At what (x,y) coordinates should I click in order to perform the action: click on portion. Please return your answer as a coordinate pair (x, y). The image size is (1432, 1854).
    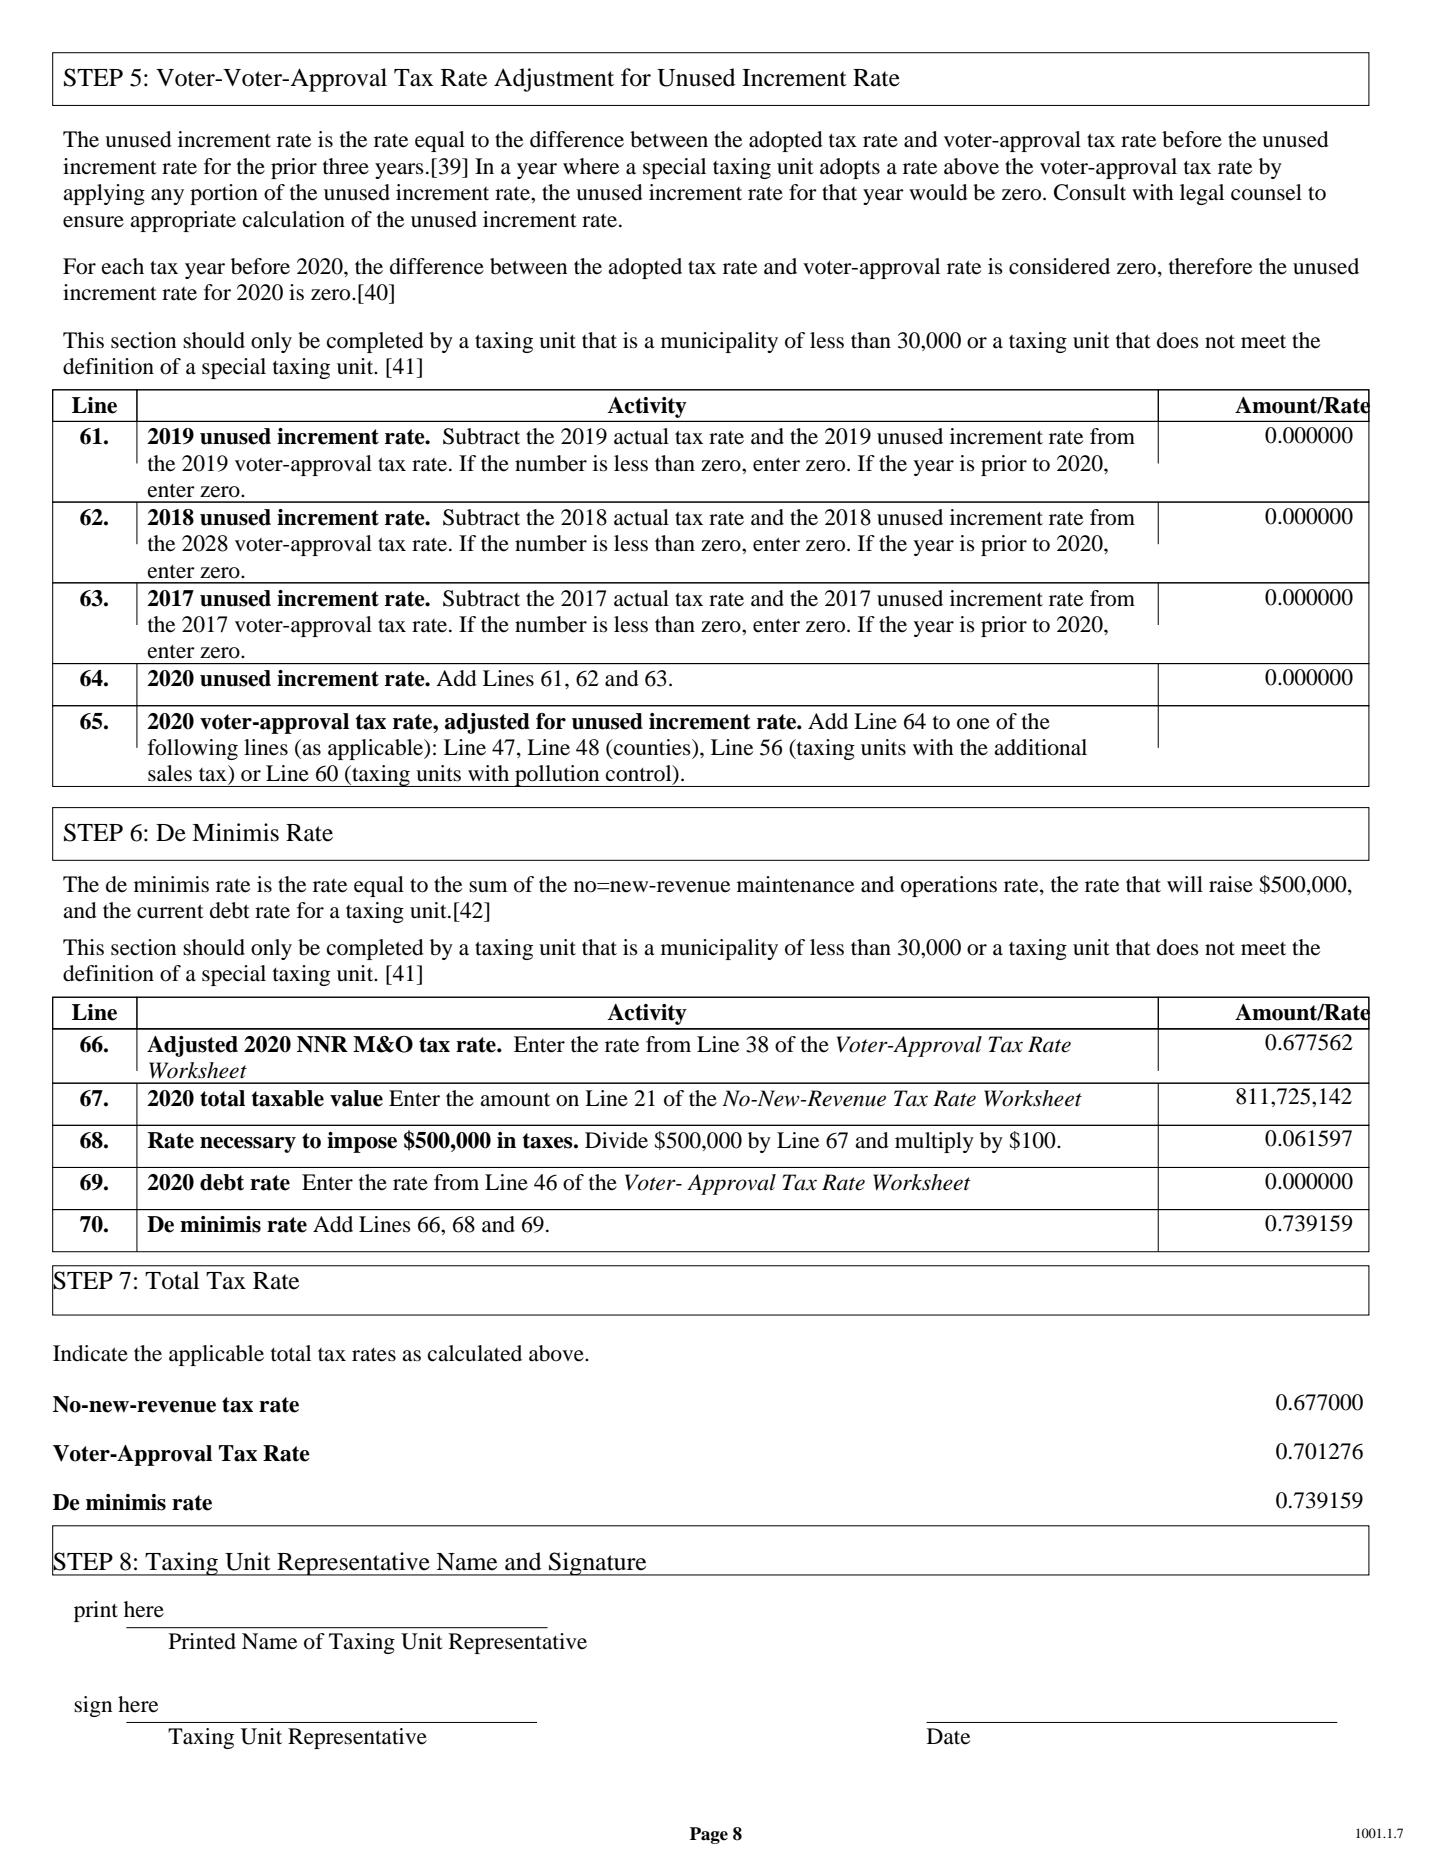
    Looking at the image, I should click on (224, 194).
